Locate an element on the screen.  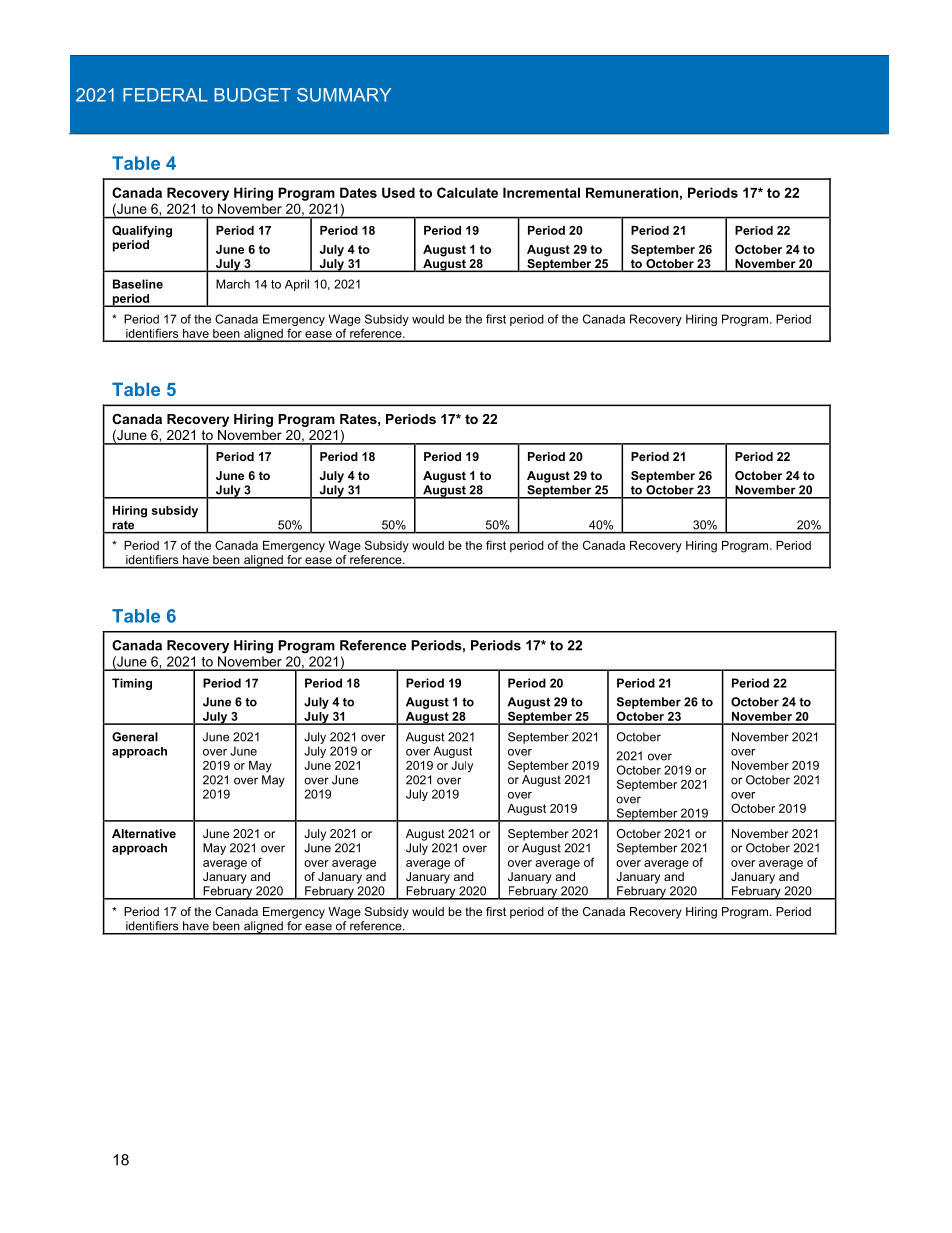
Used is located at coordinates (398, 192).
